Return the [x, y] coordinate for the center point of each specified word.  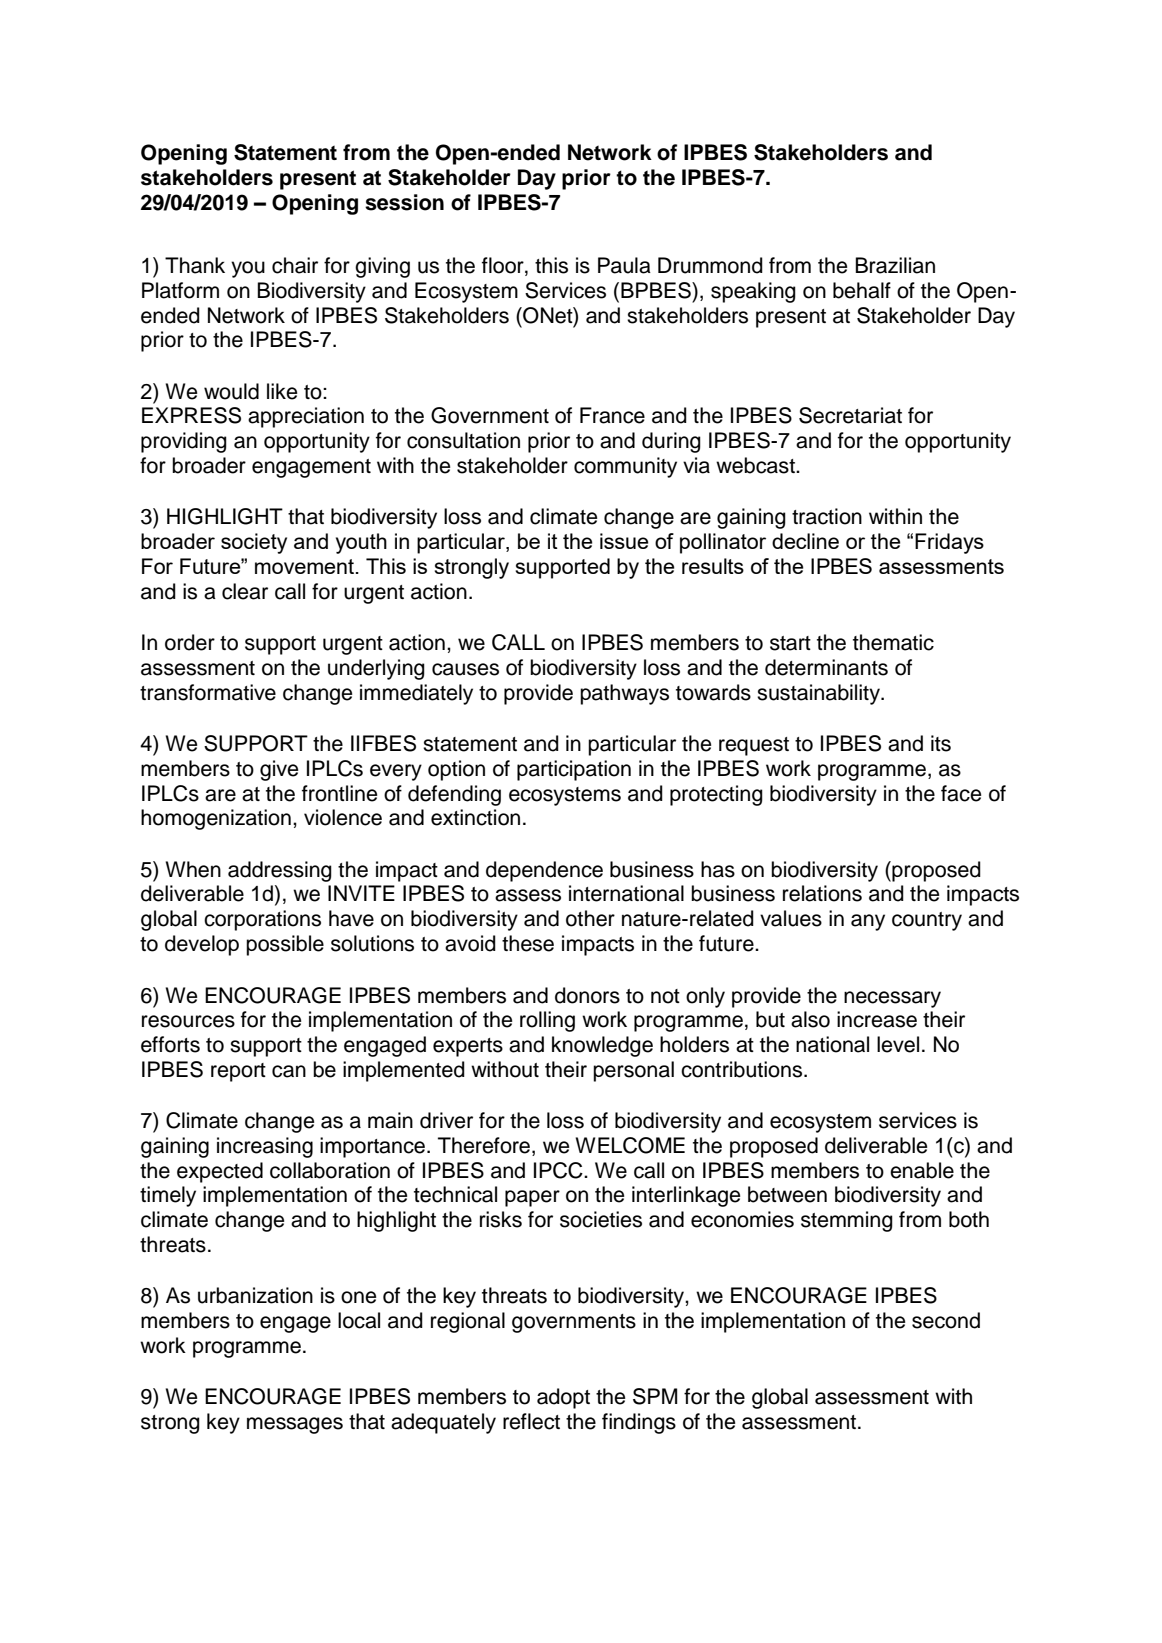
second [946, 1320]
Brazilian [895, 265]
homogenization [216, 819]
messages [295, 1425]
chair [295, 265]
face [961, 793]
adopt [563, 1398]
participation [574, 770]
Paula [624, 265]
